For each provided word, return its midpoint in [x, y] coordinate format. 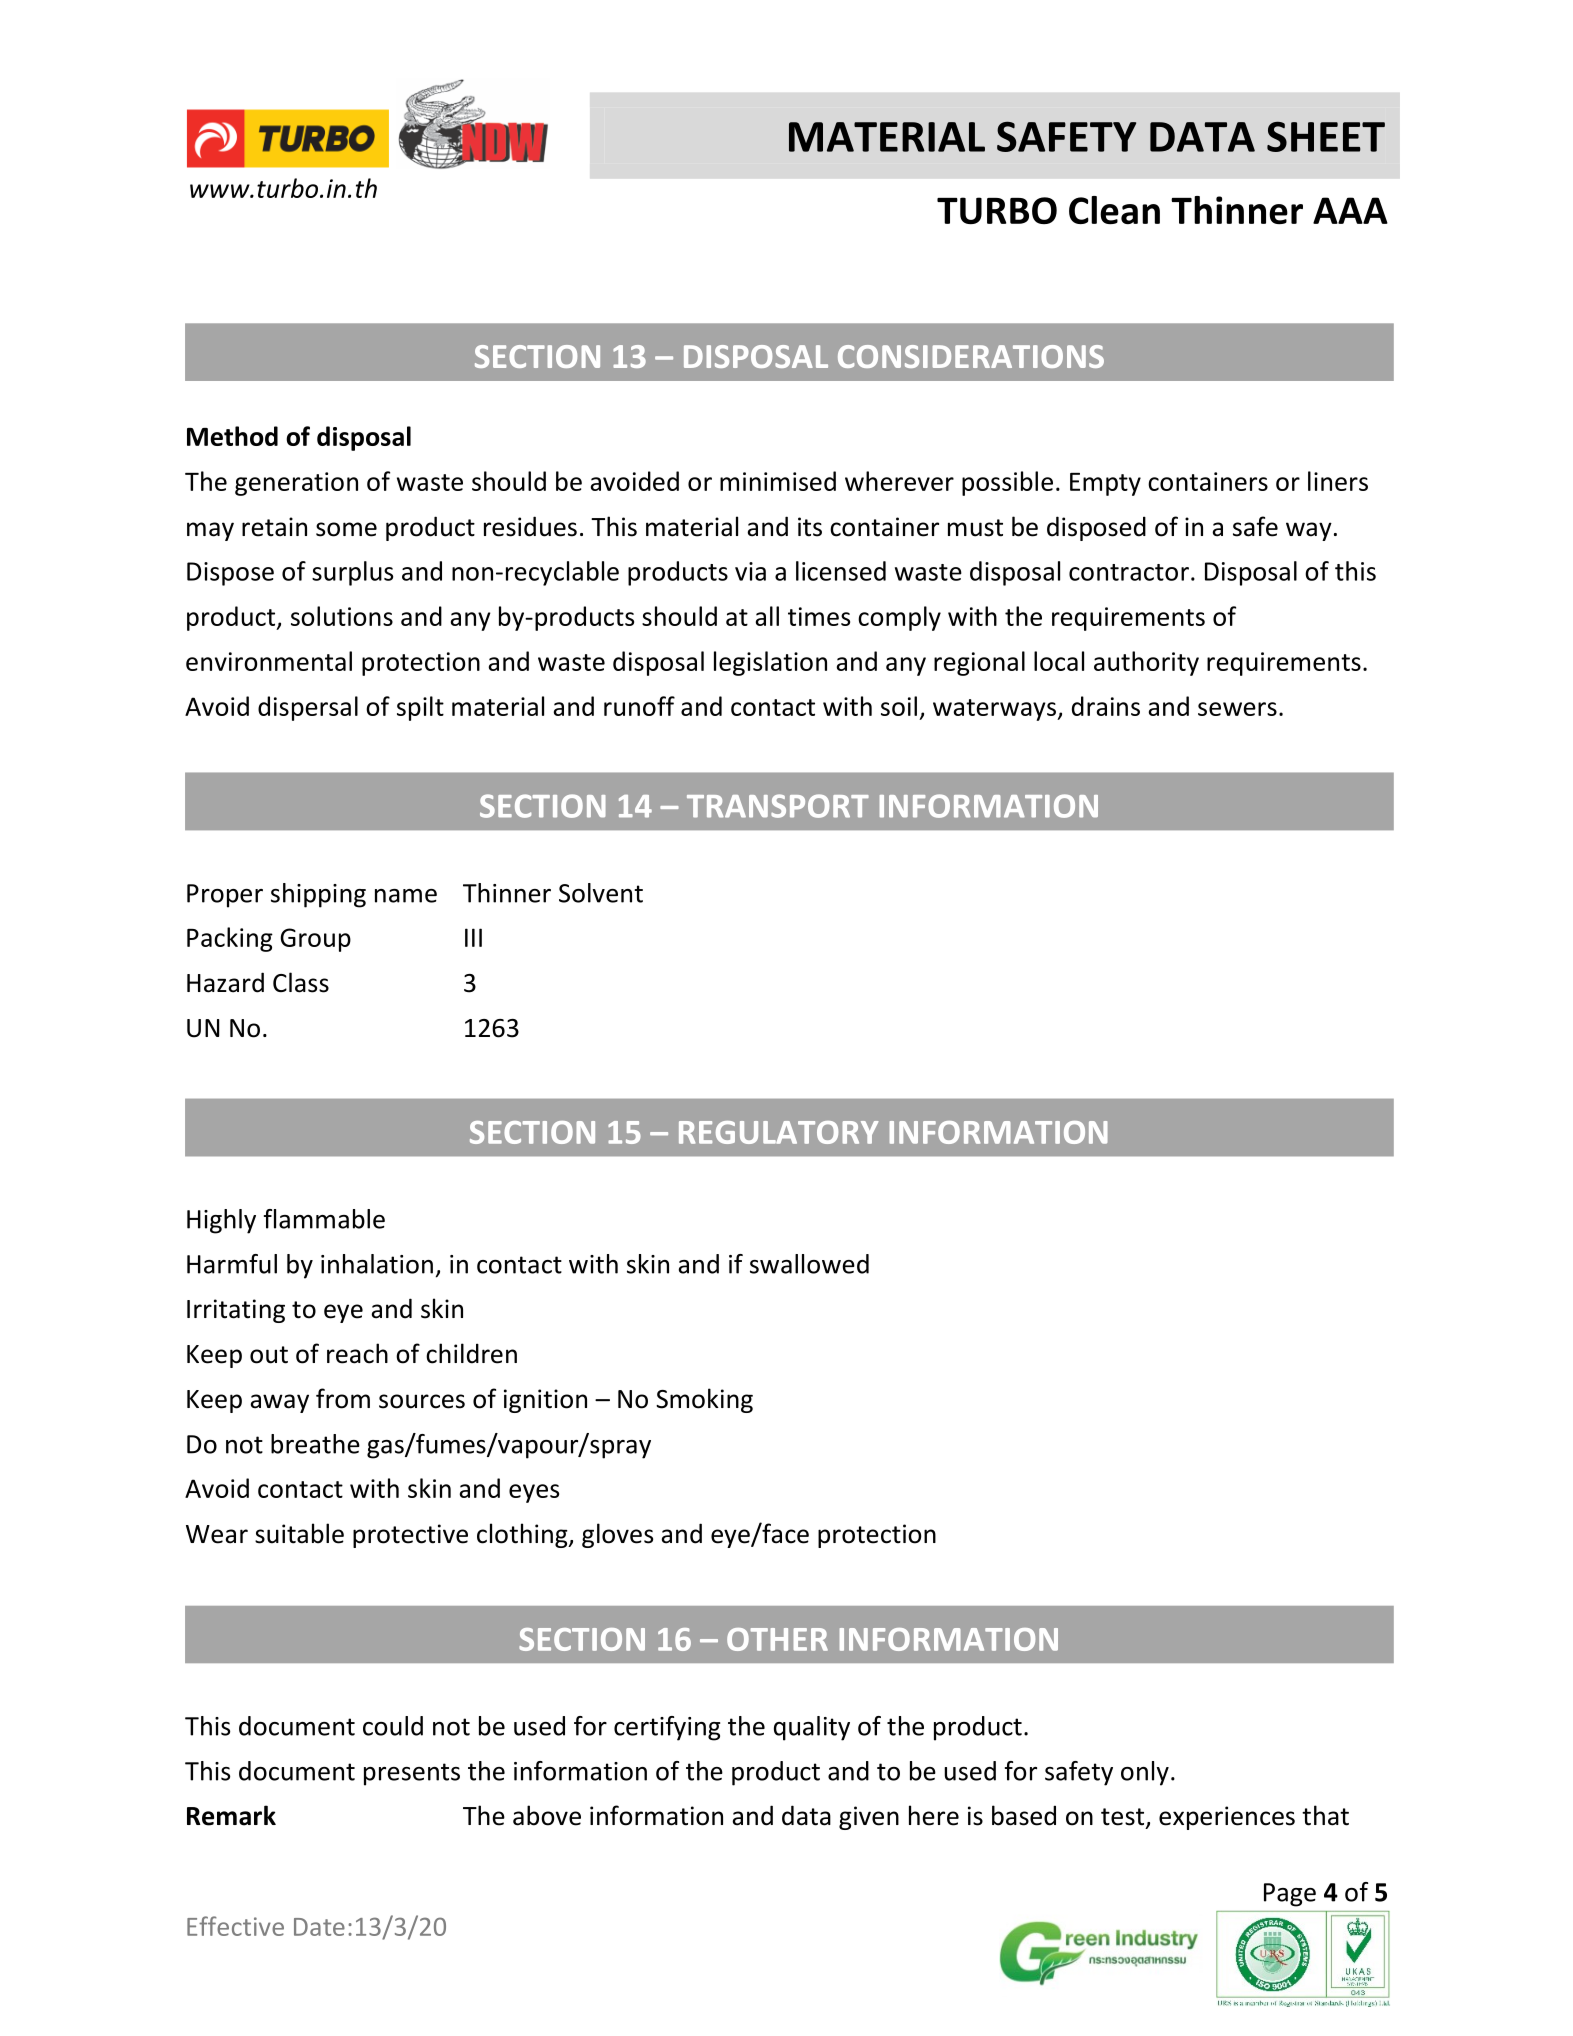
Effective [235, 1926]
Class [301, 982]
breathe [315, 1444]
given [869, 1818]
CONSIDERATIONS [971, 356]
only [1145, 1773]
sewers [1237, 709]
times [819, 616]
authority [1146, 663]
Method [232, 436]
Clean [1114, 210]
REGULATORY [779, 1132]
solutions [342, 616]
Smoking [704, 1400]
